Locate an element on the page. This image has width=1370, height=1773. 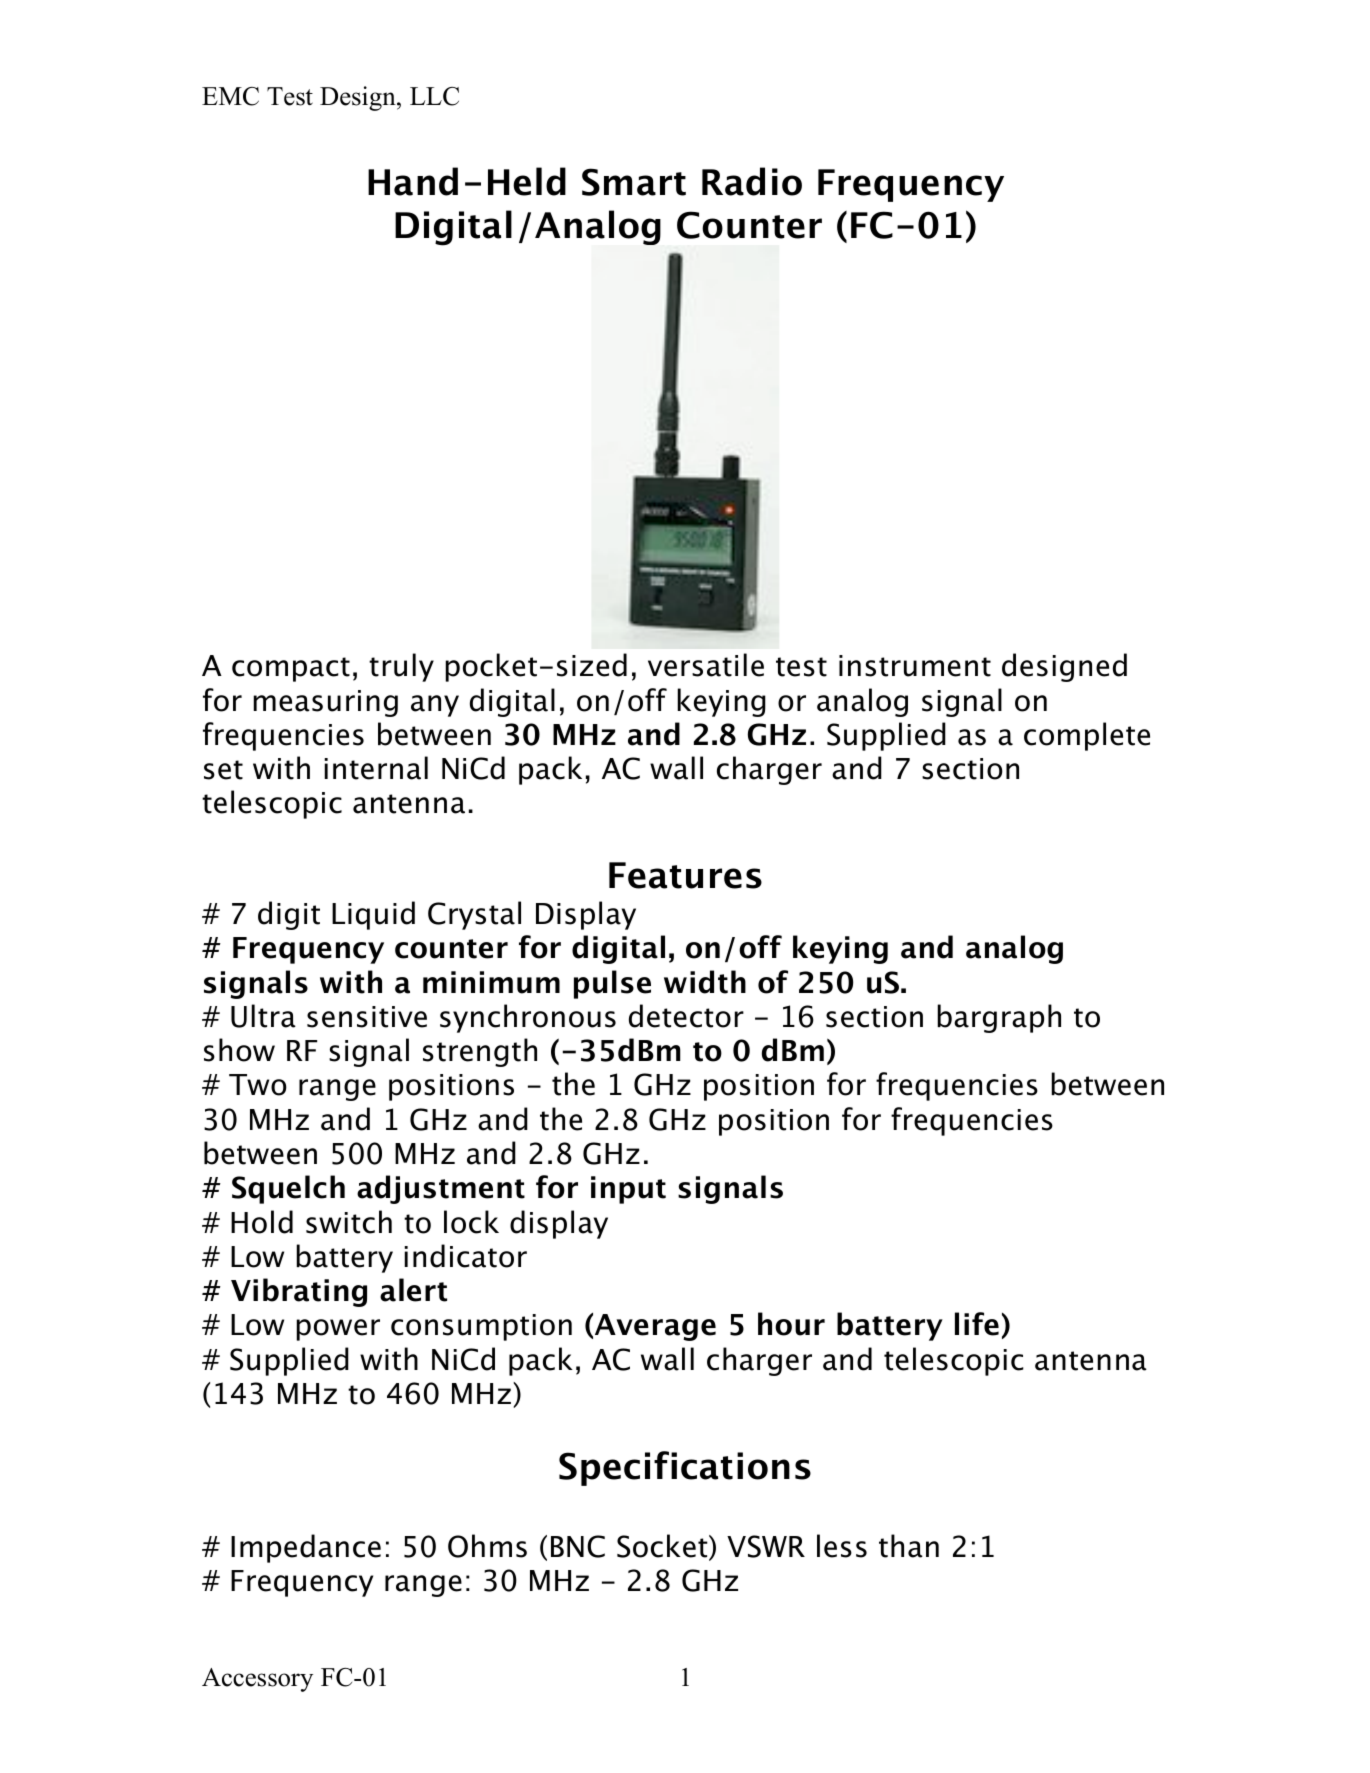
Socket is located at coordinates (663, 1547).
